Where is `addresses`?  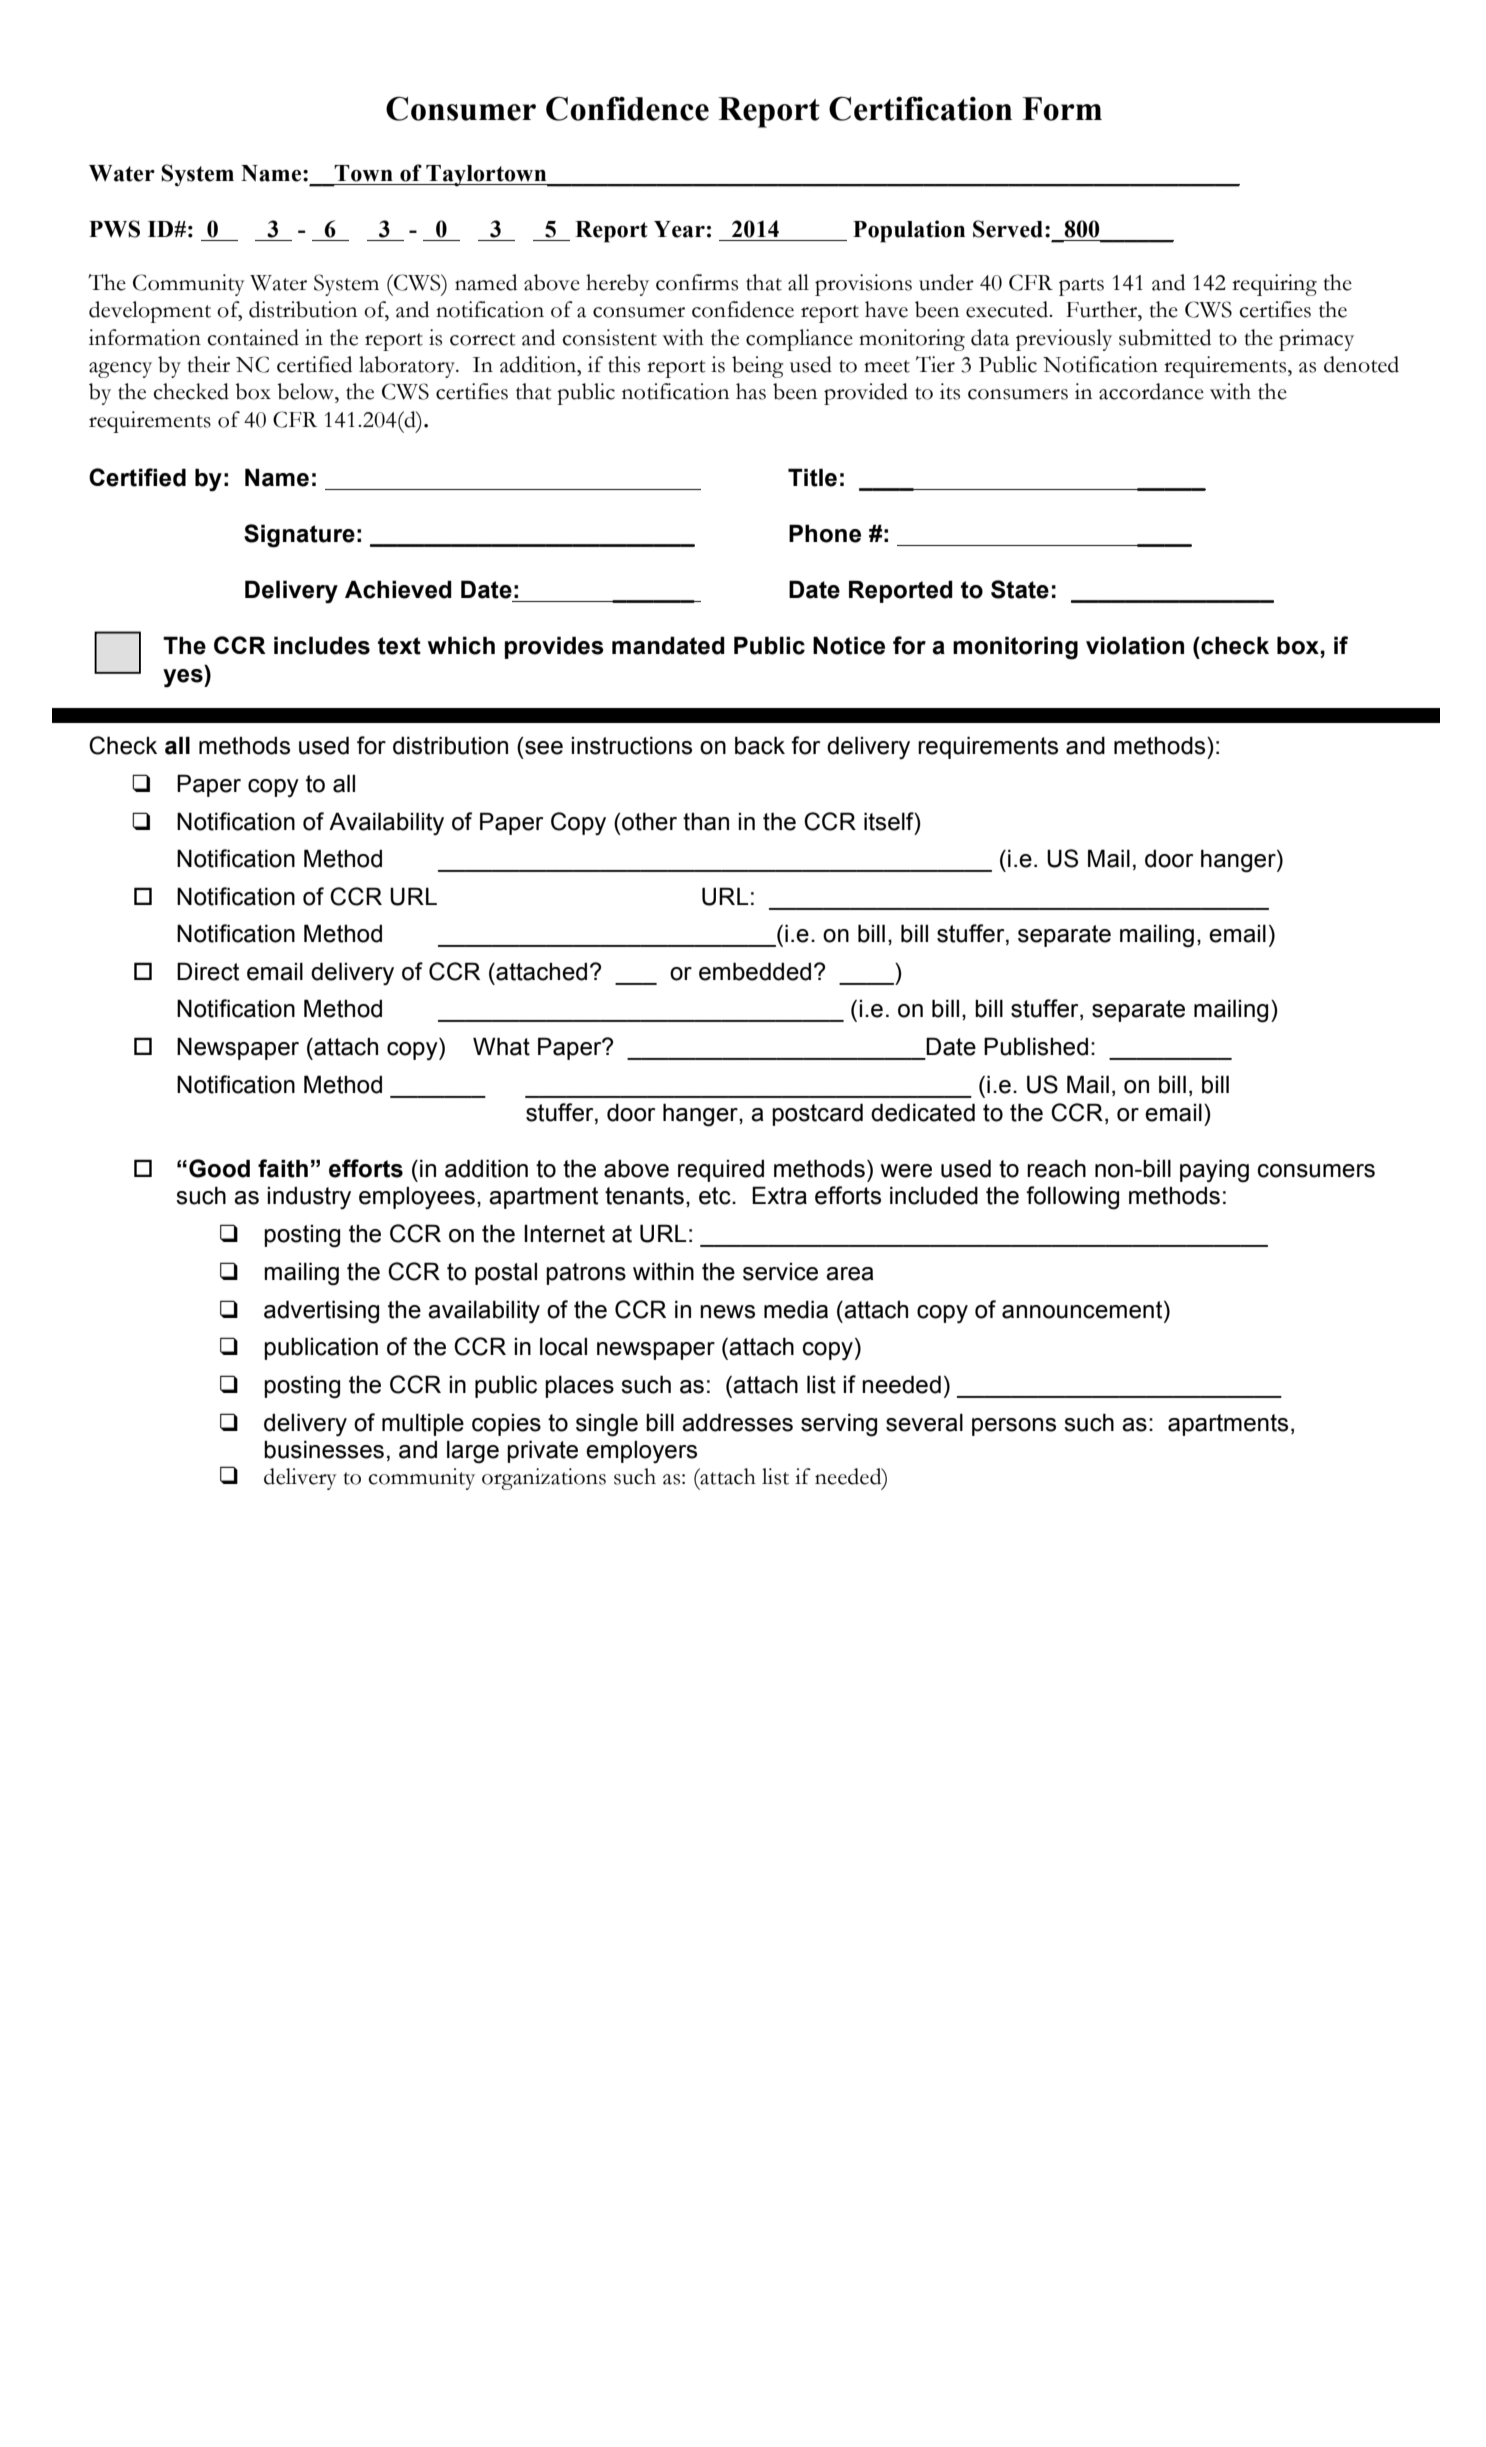 addresses is located at coordinates (737, 1422).
